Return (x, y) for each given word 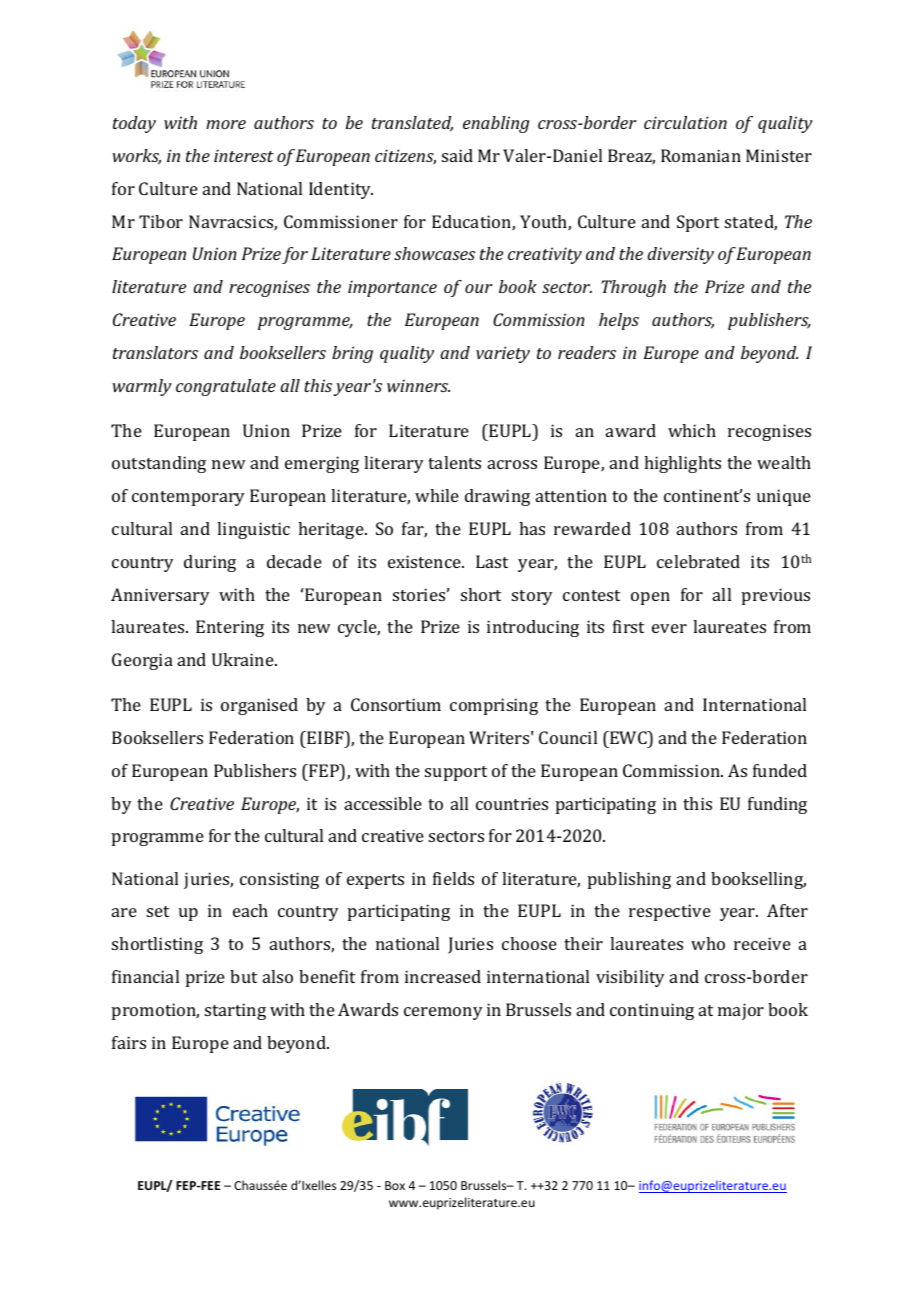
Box (395, 1185)
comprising (494, 706)
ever (669, 628)
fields (453, 878)
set (158, 911)
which (692, 430)
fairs (129, 1042)
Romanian (701, 155)
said (457, 155)
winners (418, 385)
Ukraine (244, 659)
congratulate (226, 387)
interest (244, 155)
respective (670, 912)
